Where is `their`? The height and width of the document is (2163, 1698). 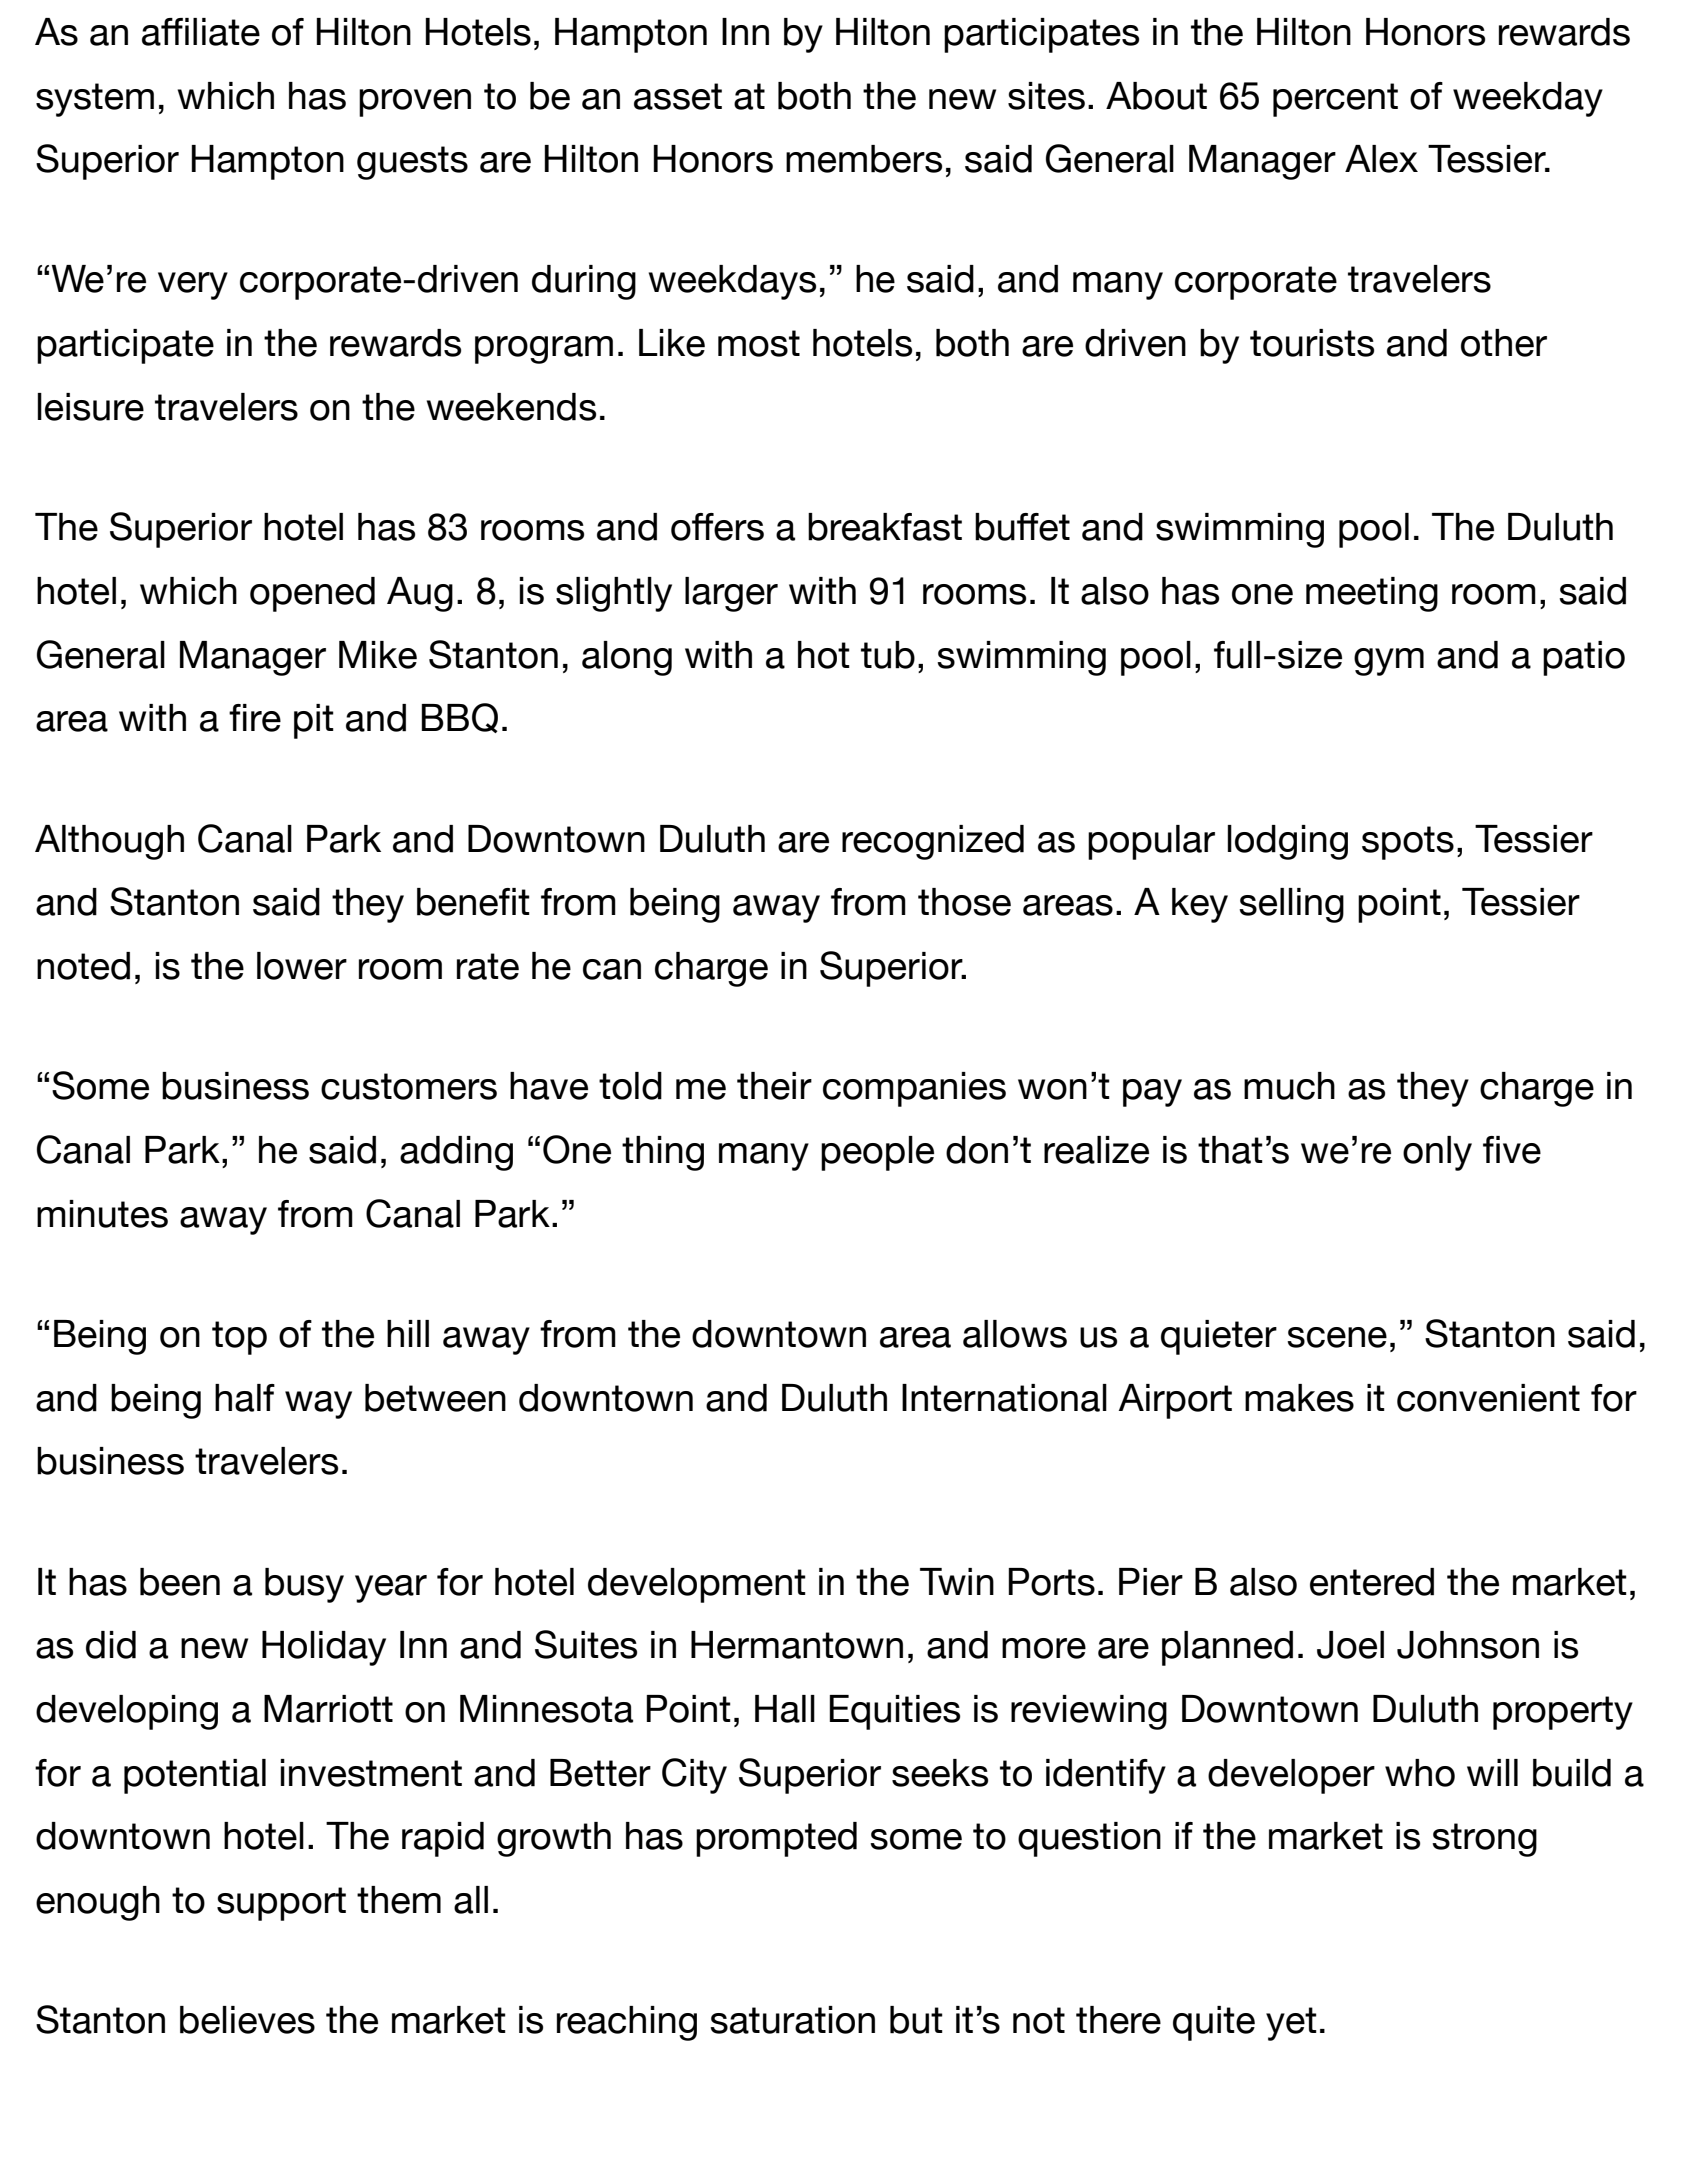
their is located at coordinates (774, 1086).
